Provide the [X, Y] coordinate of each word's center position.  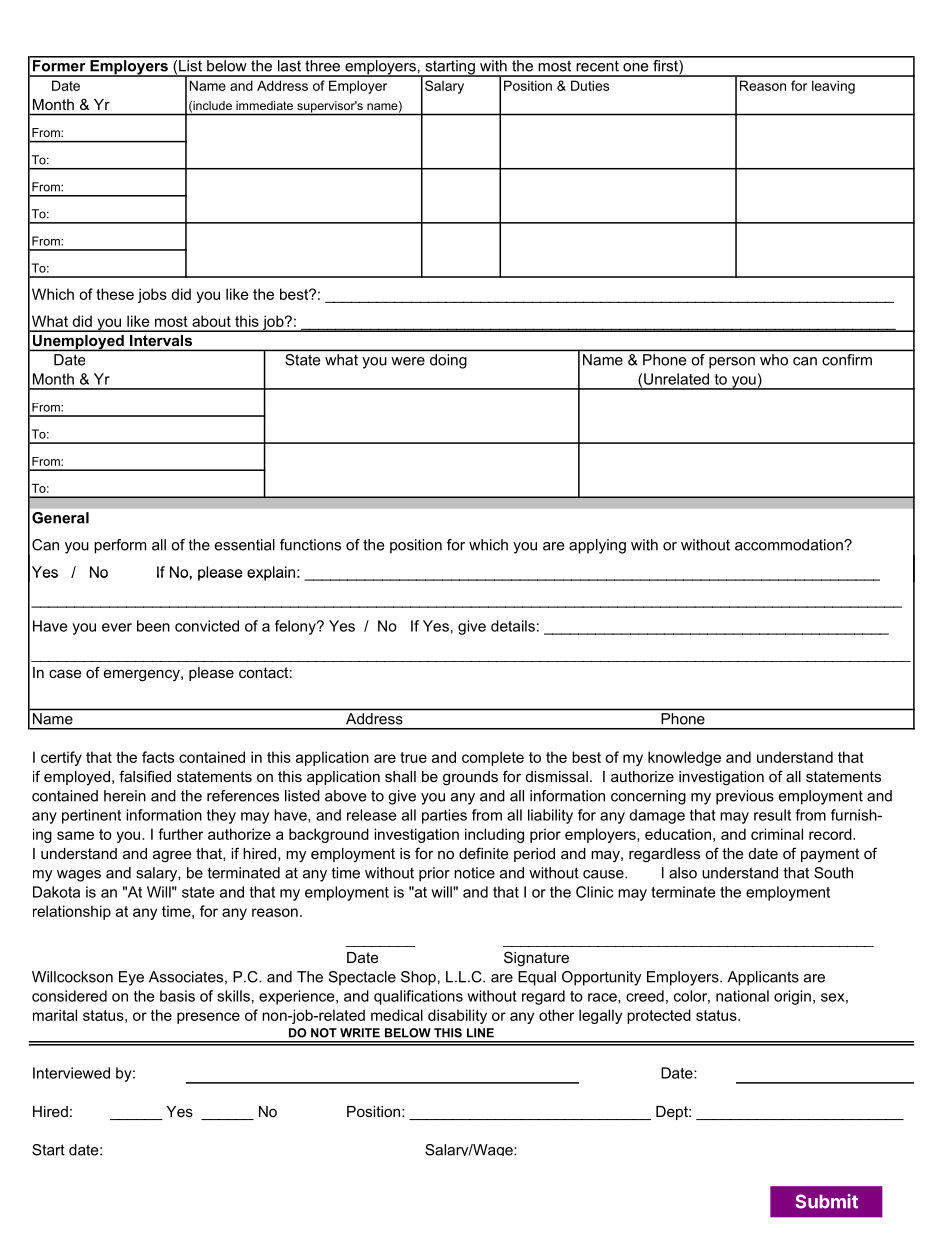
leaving [833, 87]
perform [120, 546]
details [513, 626]
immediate [264, 105]
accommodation [790, 545]
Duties [590, 85]
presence [208, 1018]
